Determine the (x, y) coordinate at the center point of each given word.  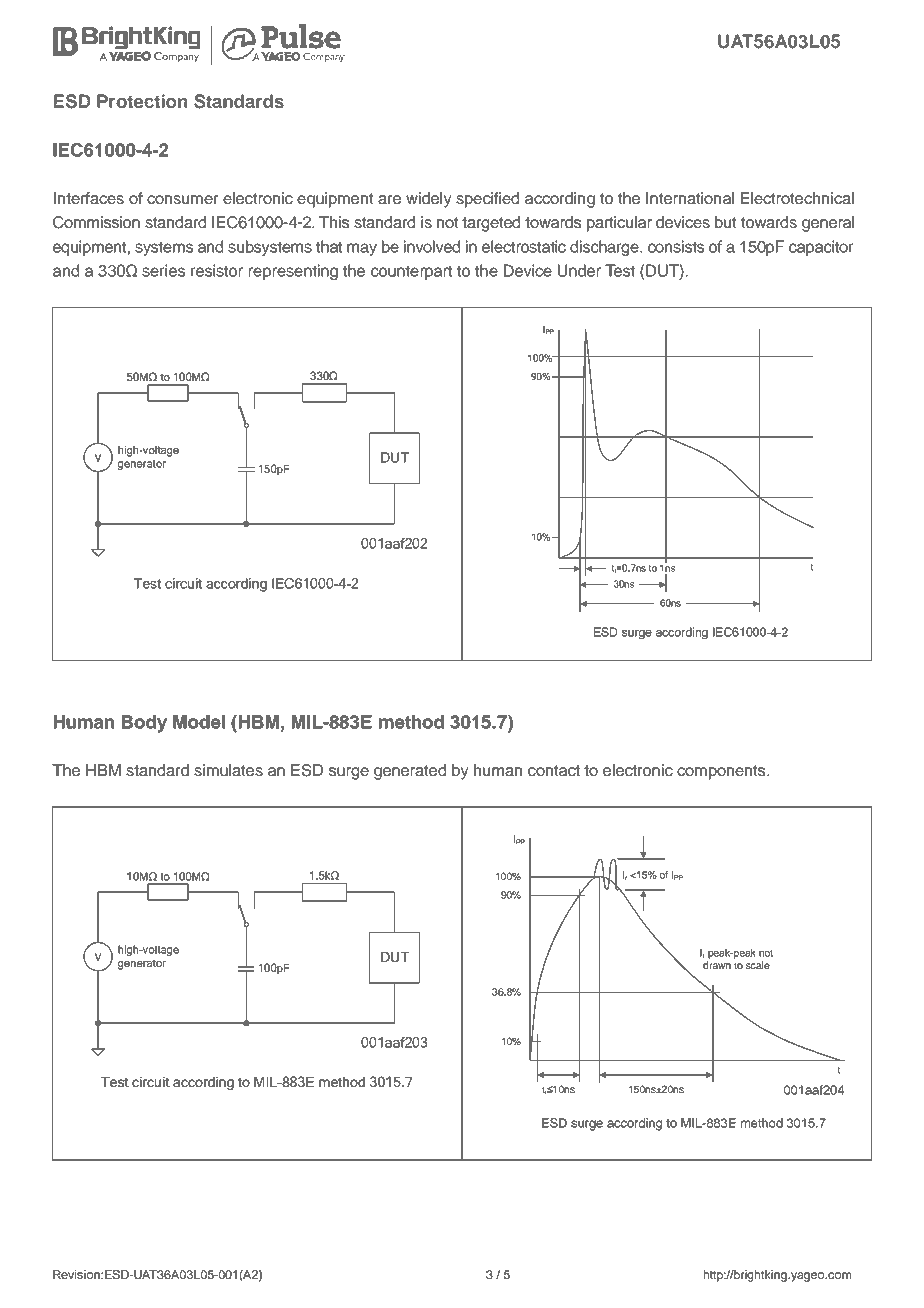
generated (410, 772)
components (722, 772)
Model (199, 722)
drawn (717, 965)
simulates (228, 770)
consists (676, 246)
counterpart (411, 272)
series (163, 270)
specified (487, 200)
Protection (142, 101)
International (690, 198)
